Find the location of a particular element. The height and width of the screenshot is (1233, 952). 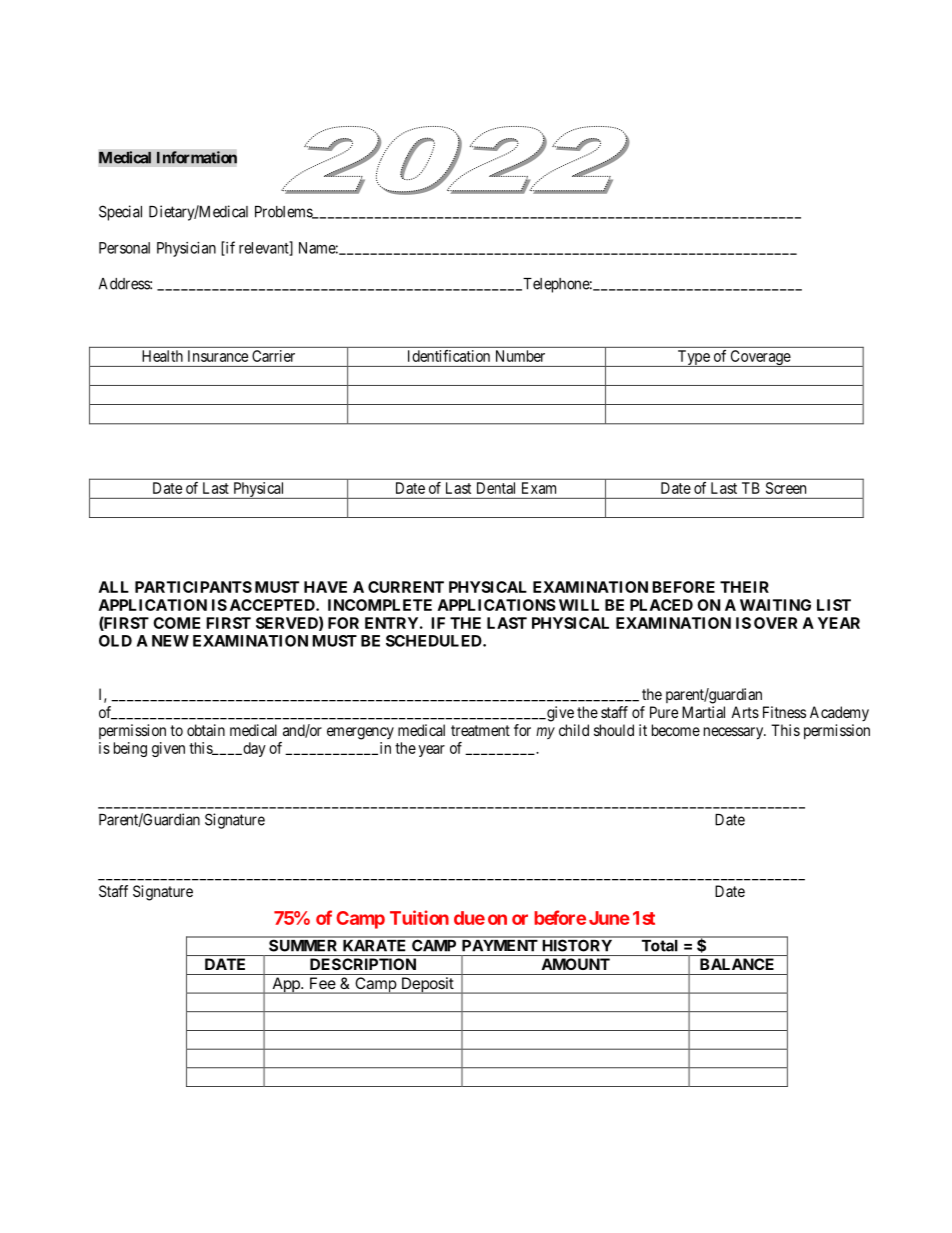

Type is located at coordinates (693, 358).
